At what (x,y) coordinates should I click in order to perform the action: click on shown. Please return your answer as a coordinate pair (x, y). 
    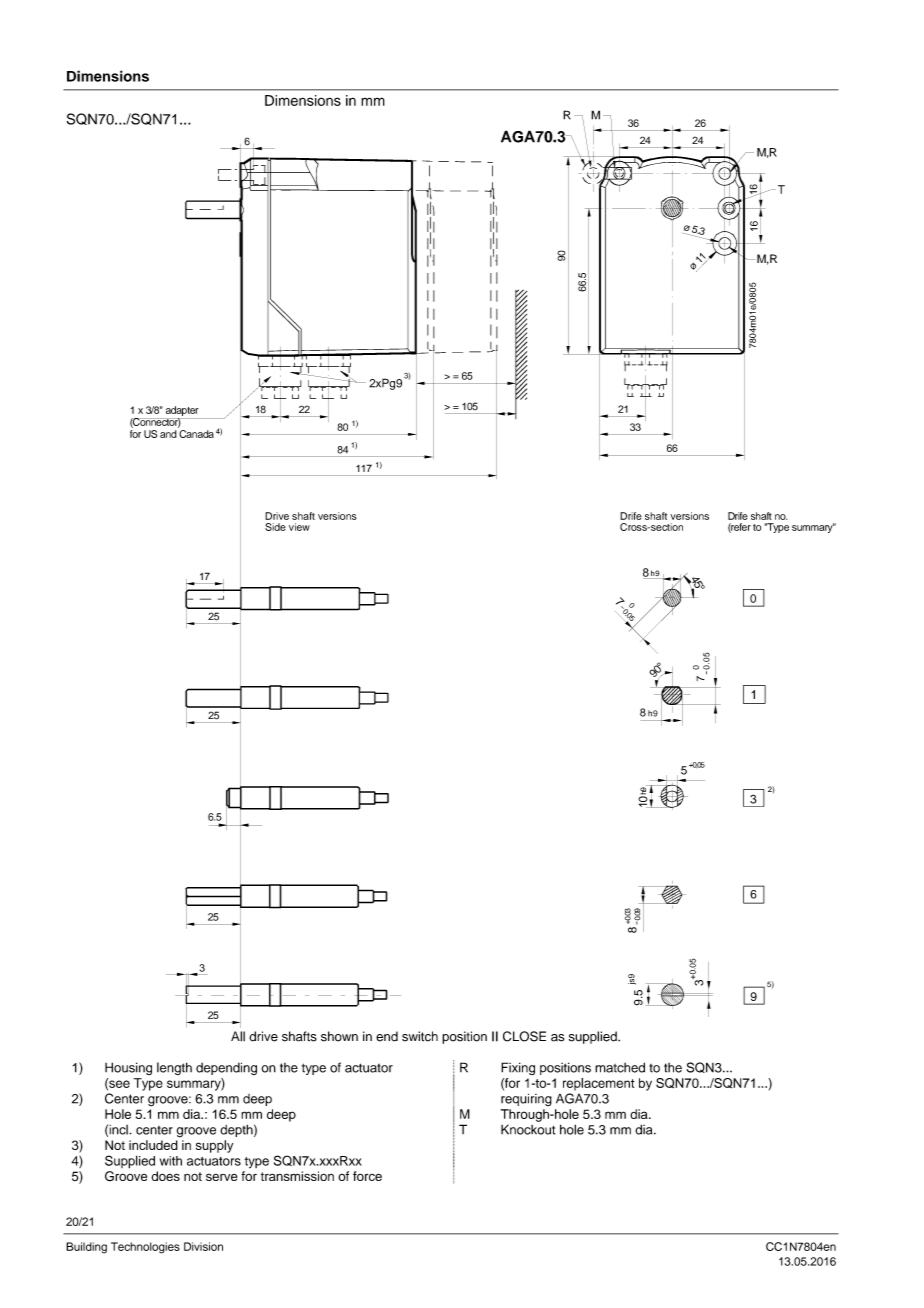
    Looking at the image, I should click on (339, 1036).
